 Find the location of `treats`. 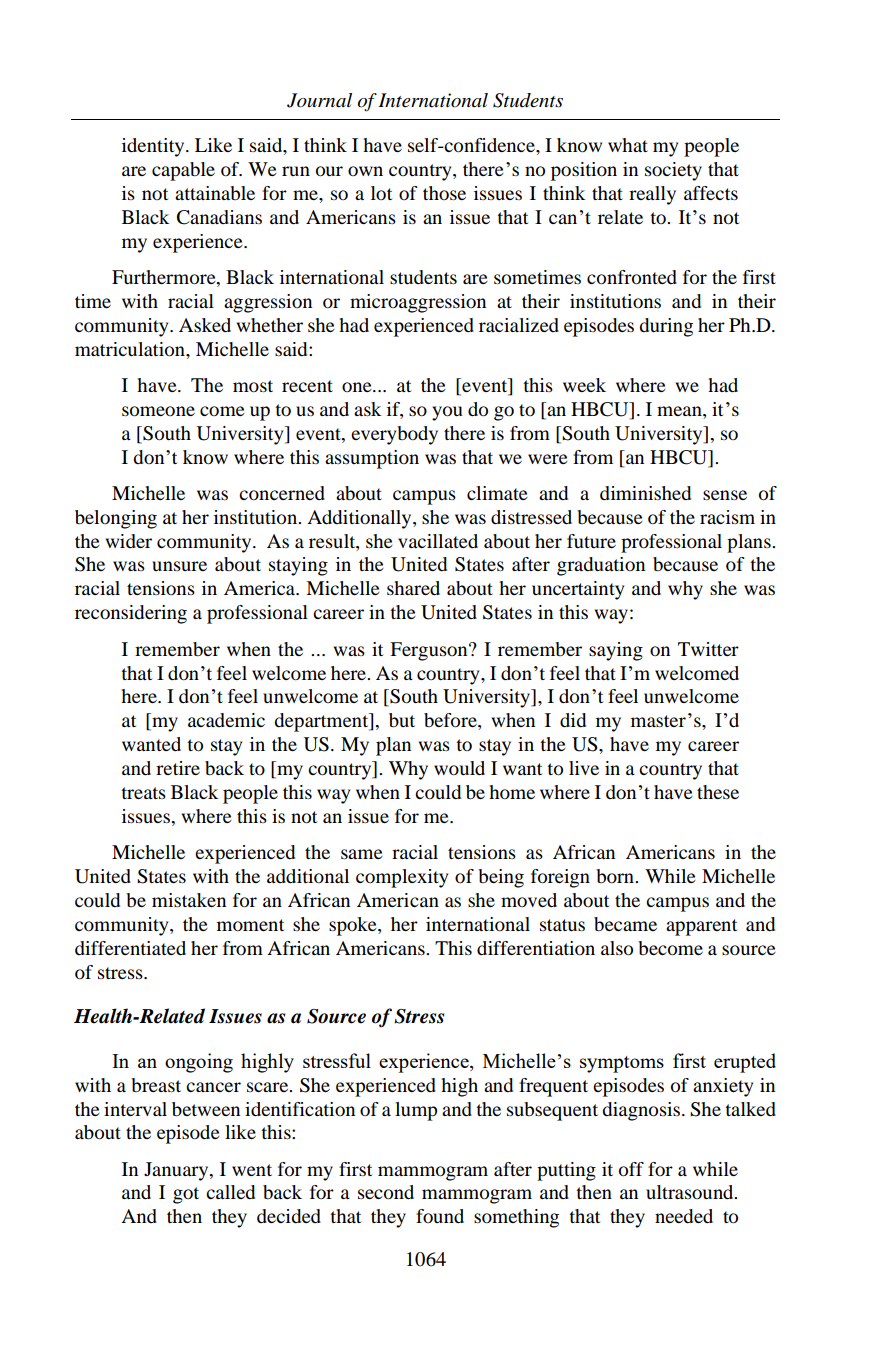

treats is located at coordinates (143, 793).
